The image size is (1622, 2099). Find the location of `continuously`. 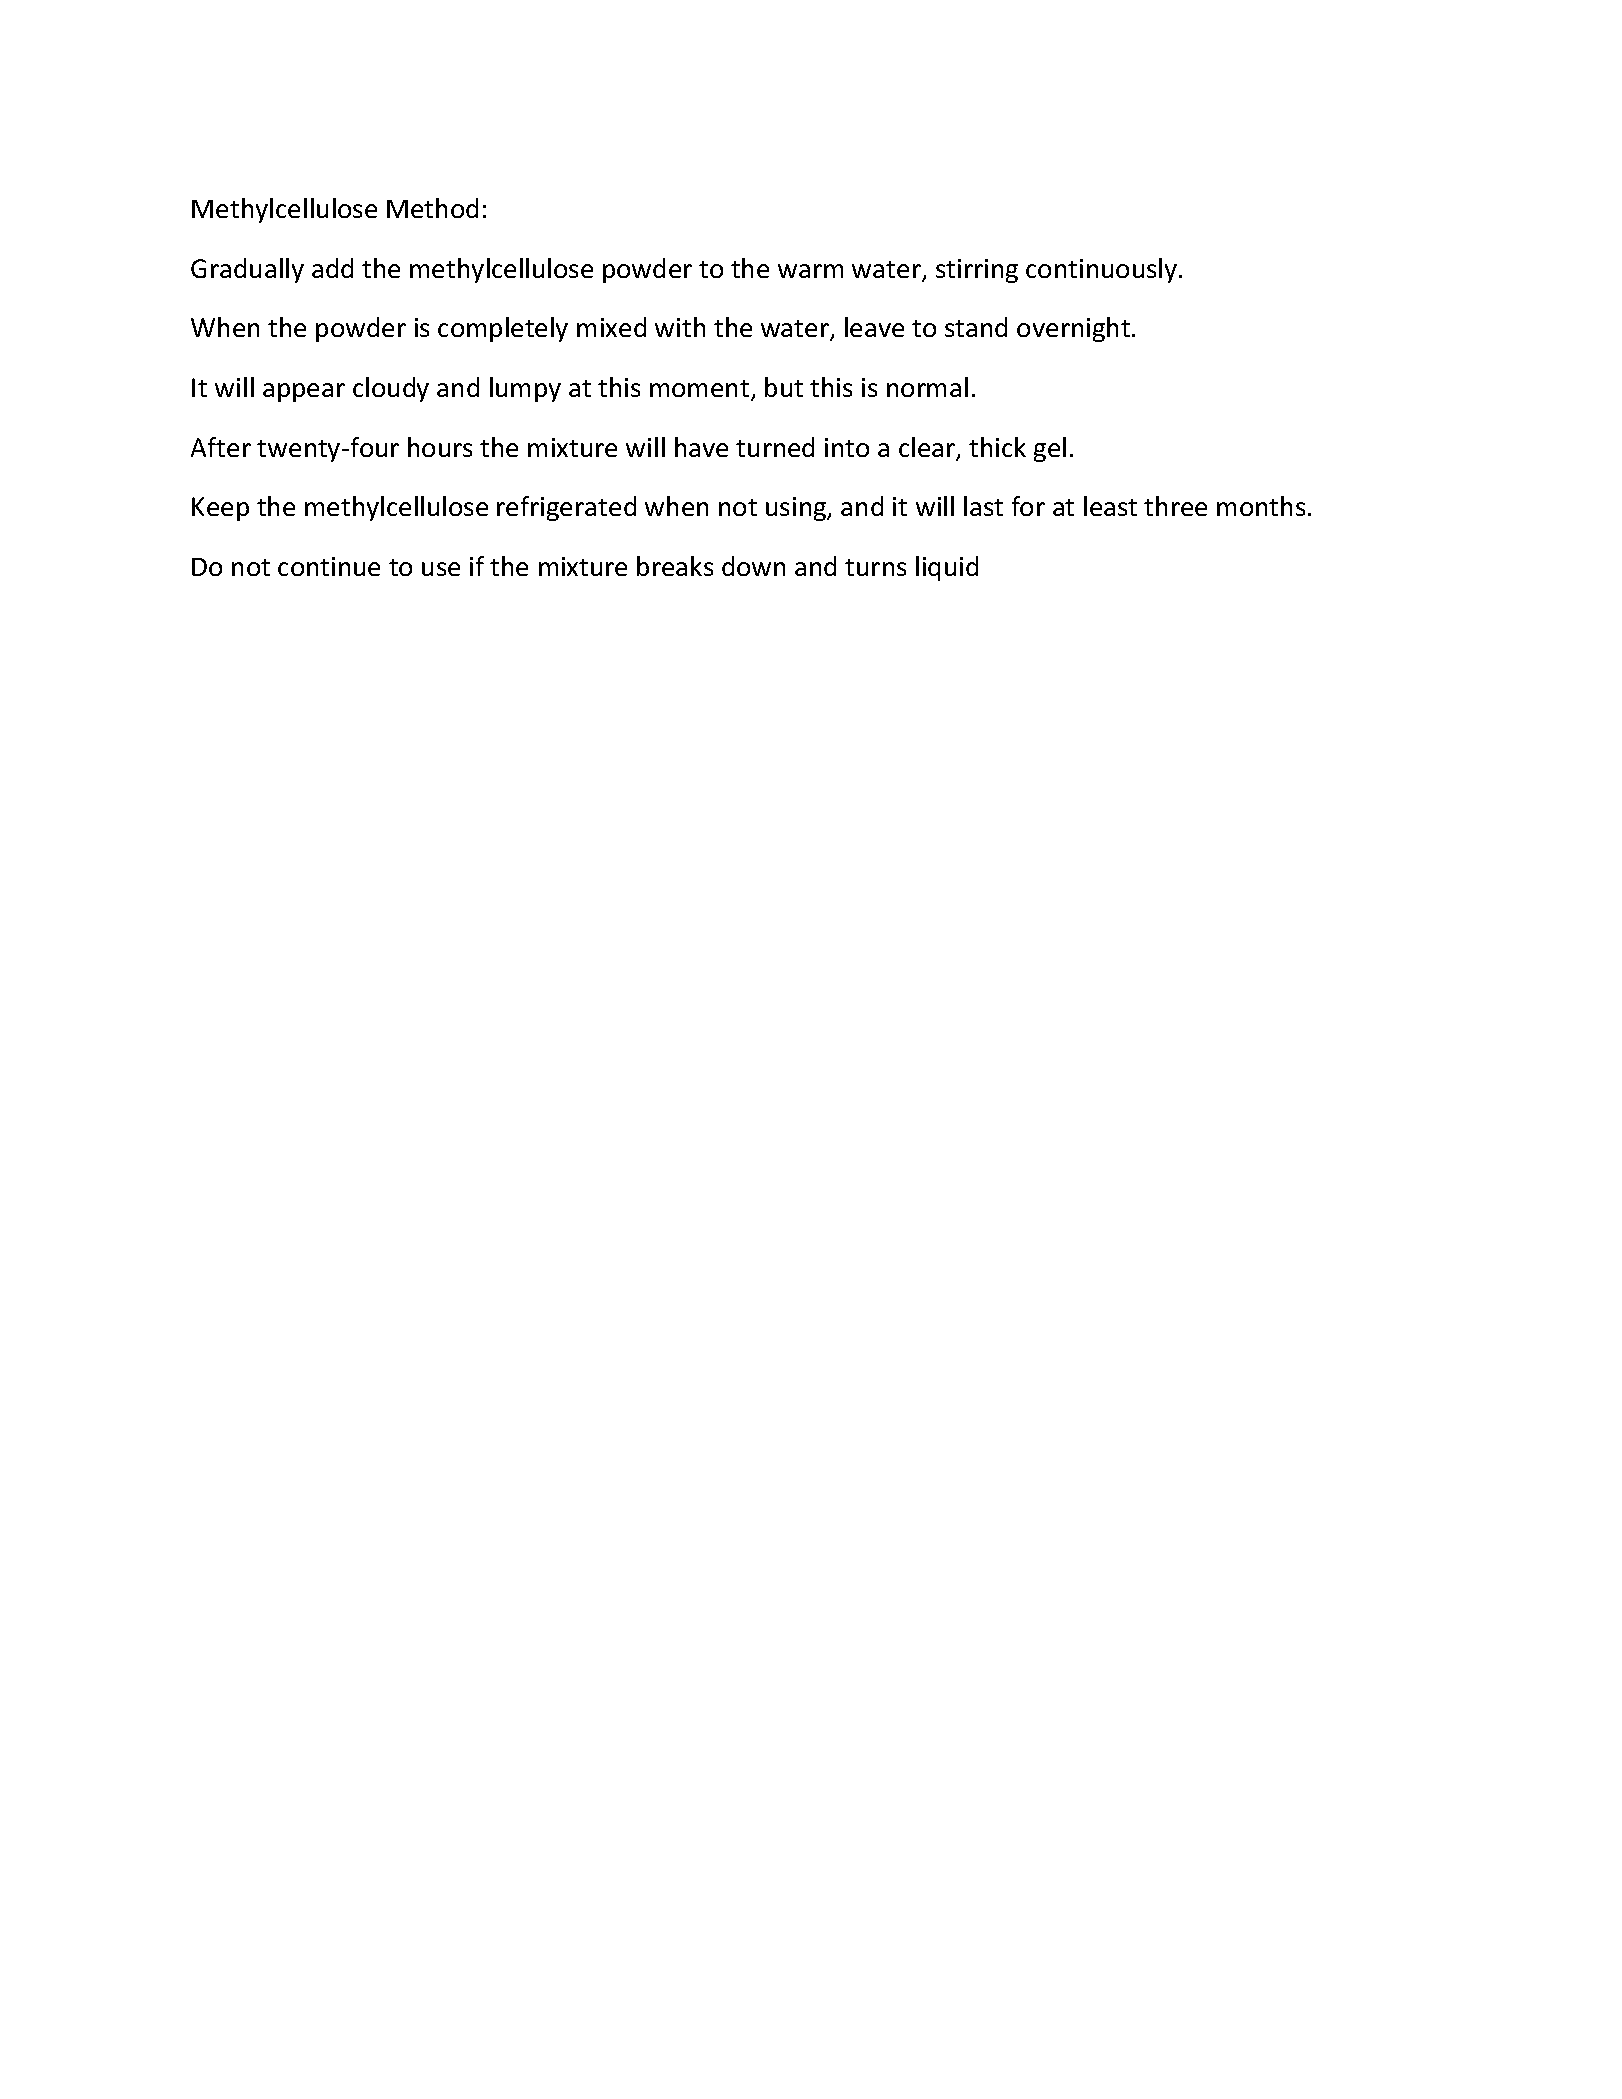

continuously is located at coordinates (1103, 270).
